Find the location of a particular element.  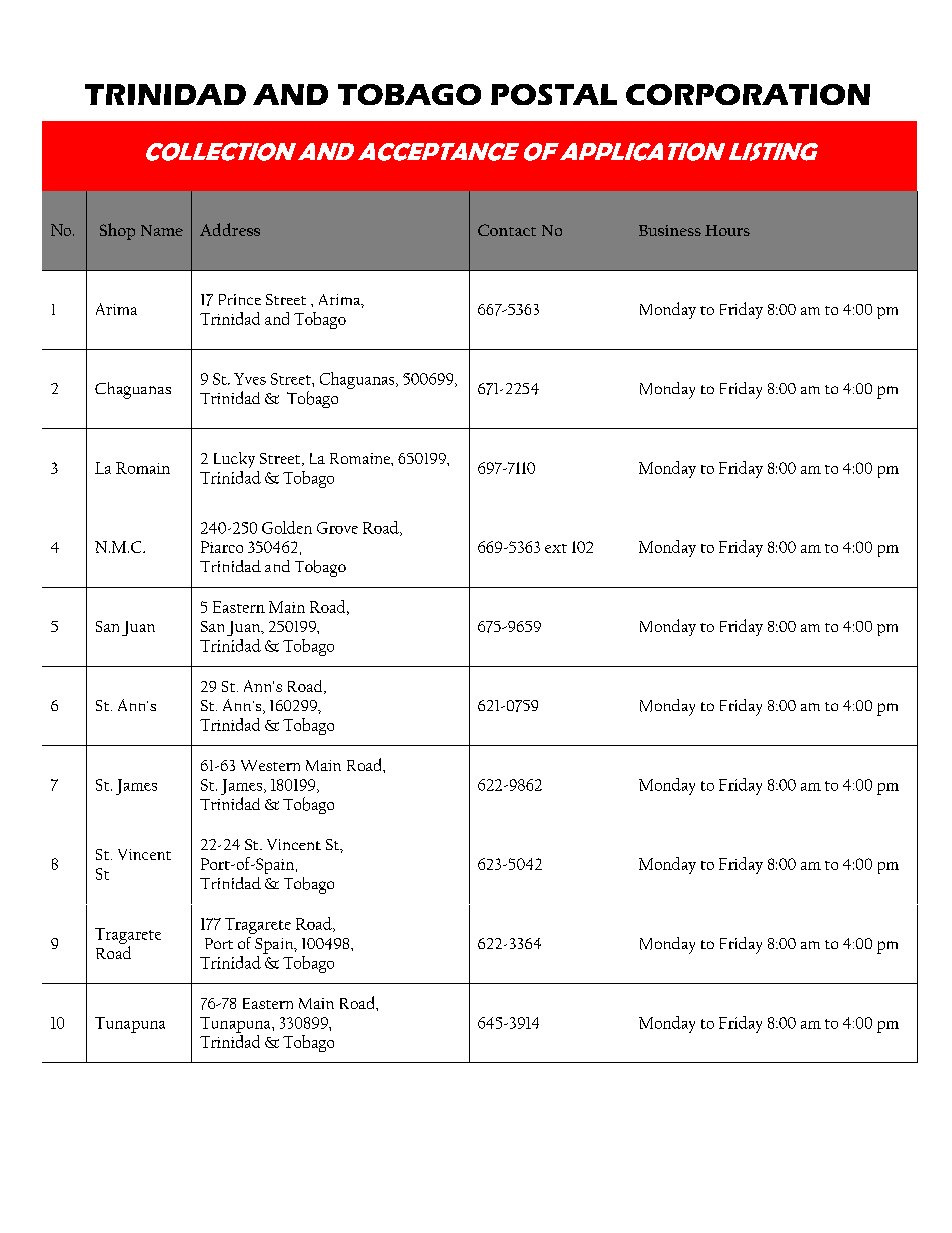

CORPORATION is located at coordinates (748, 94).
